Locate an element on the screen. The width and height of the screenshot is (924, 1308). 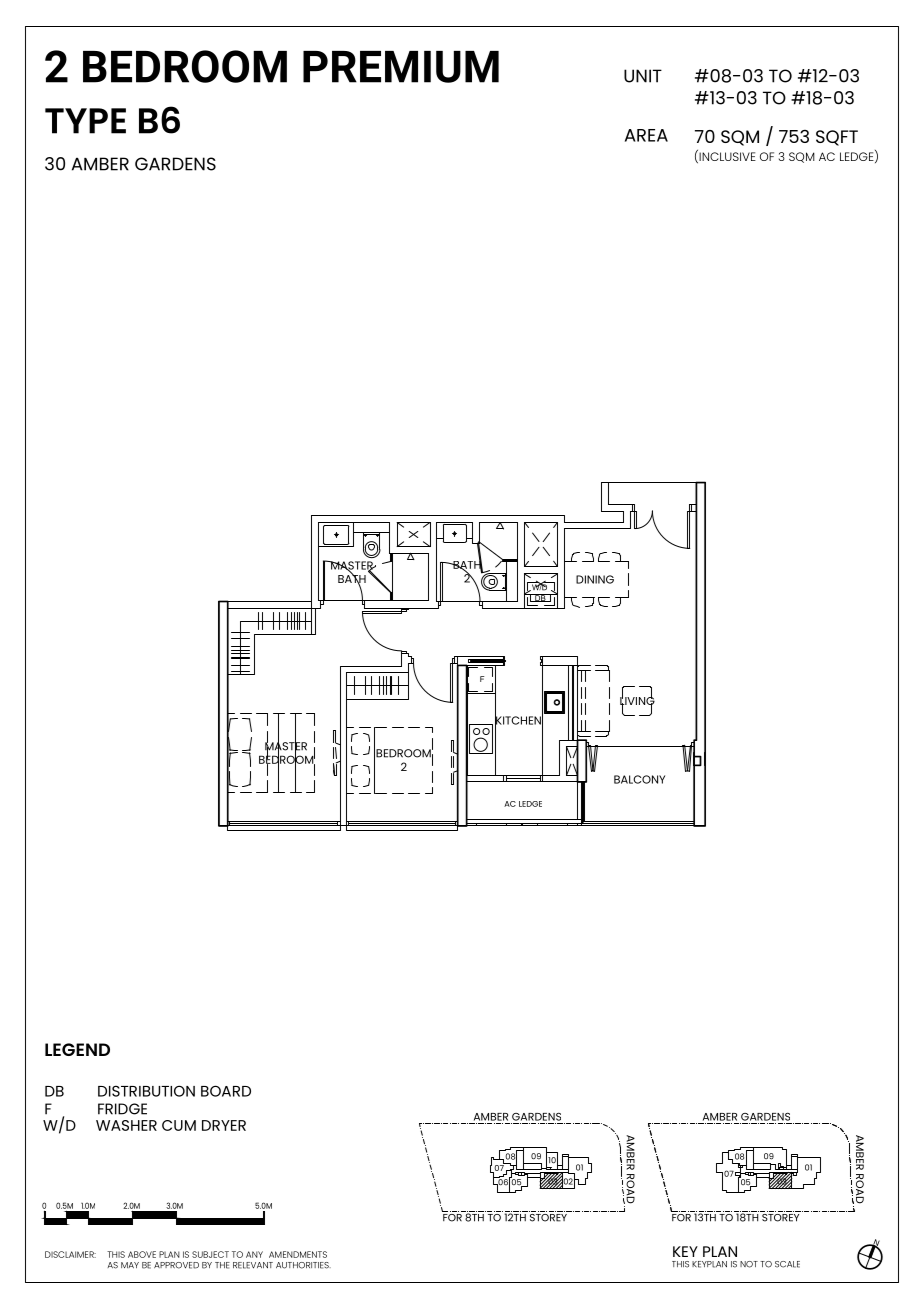
ABOVE is located at coordinates (142, 1254).
